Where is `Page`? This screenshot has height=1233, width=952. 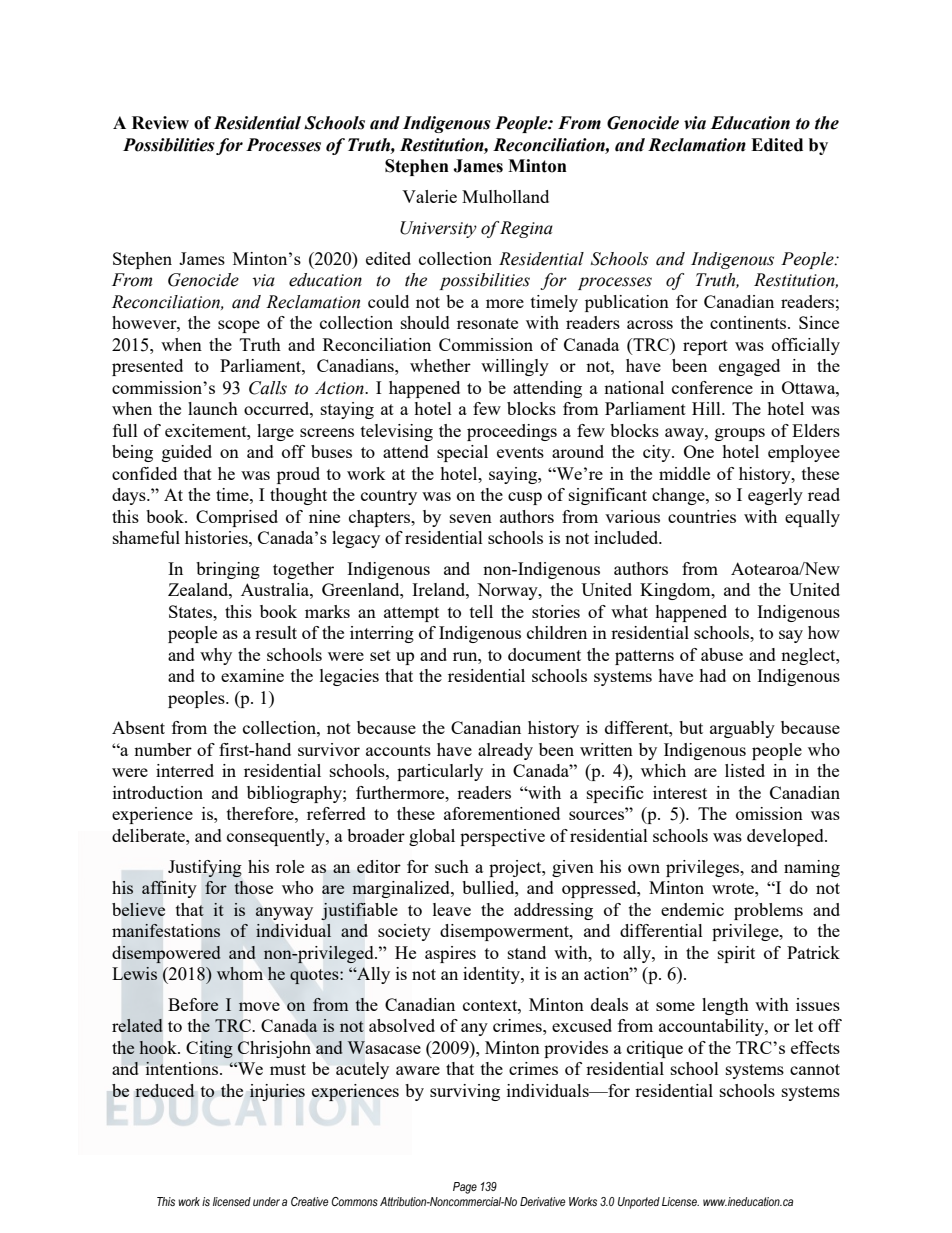 Page is located at coordinates (465, 1188).
